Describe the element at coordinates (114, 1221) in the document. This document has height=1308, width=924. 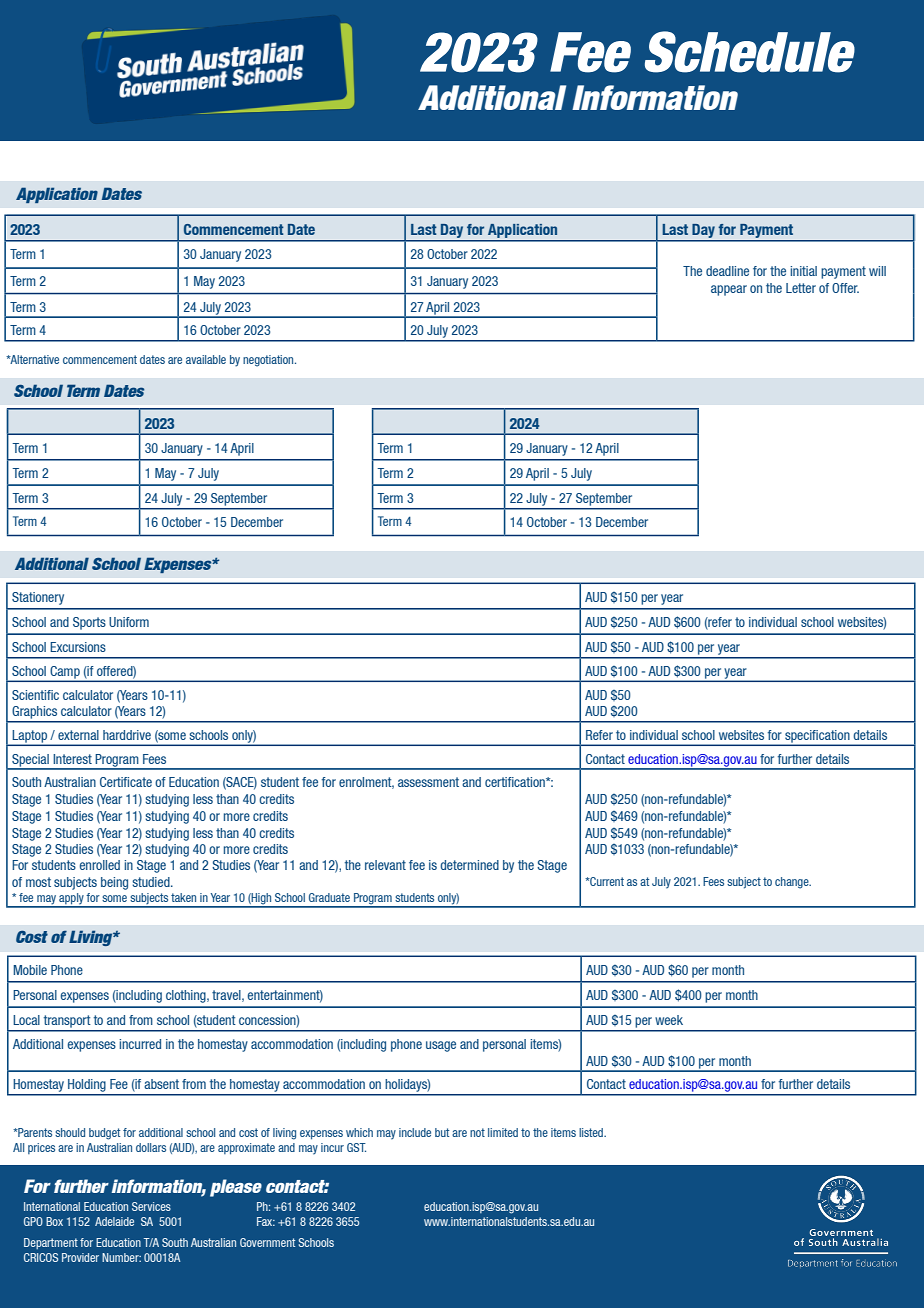
I see `Adelaide` at that location.
